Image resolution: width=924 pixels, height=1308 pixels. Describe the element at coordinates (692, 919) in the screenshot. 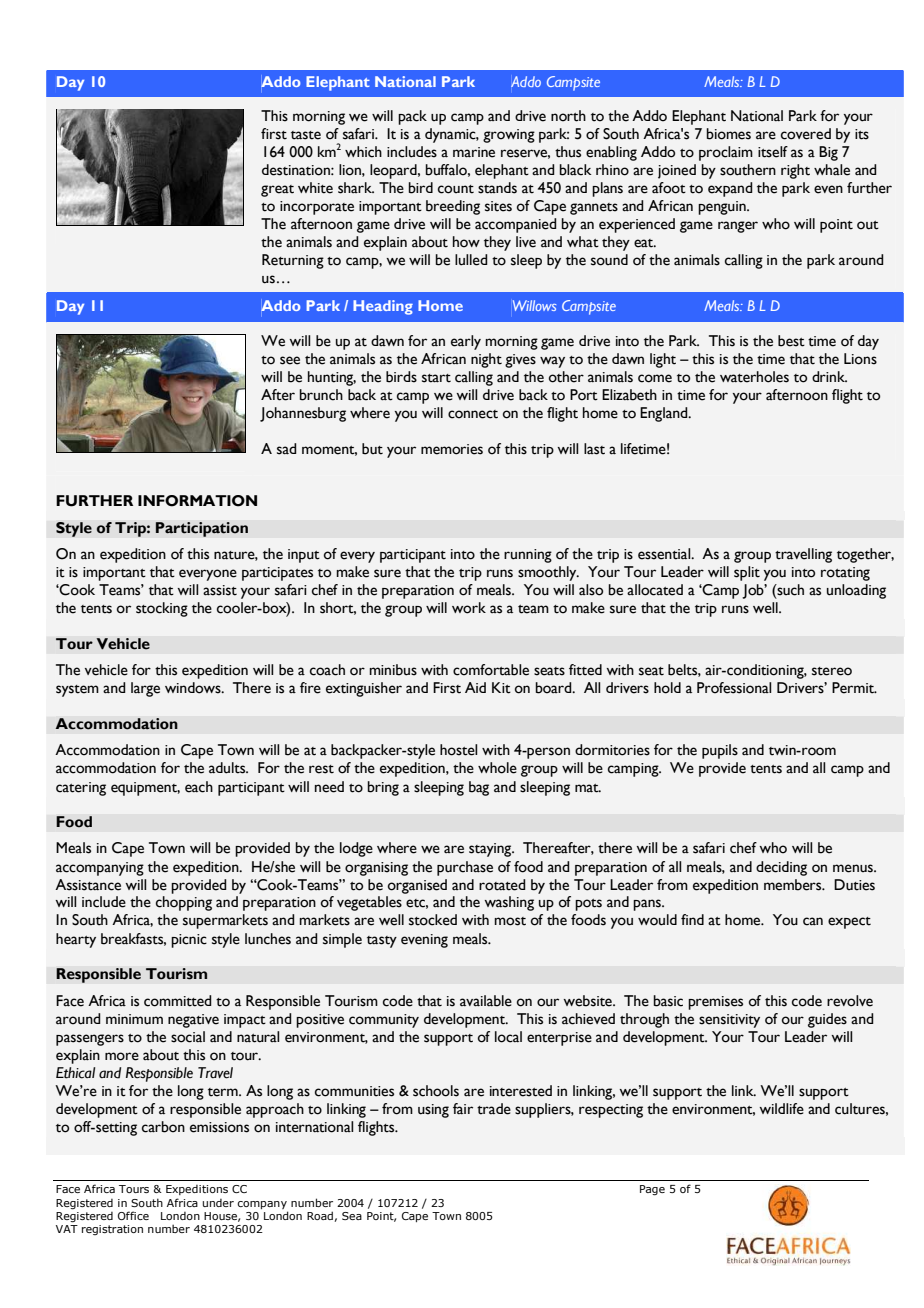

I see `find` at that location.
